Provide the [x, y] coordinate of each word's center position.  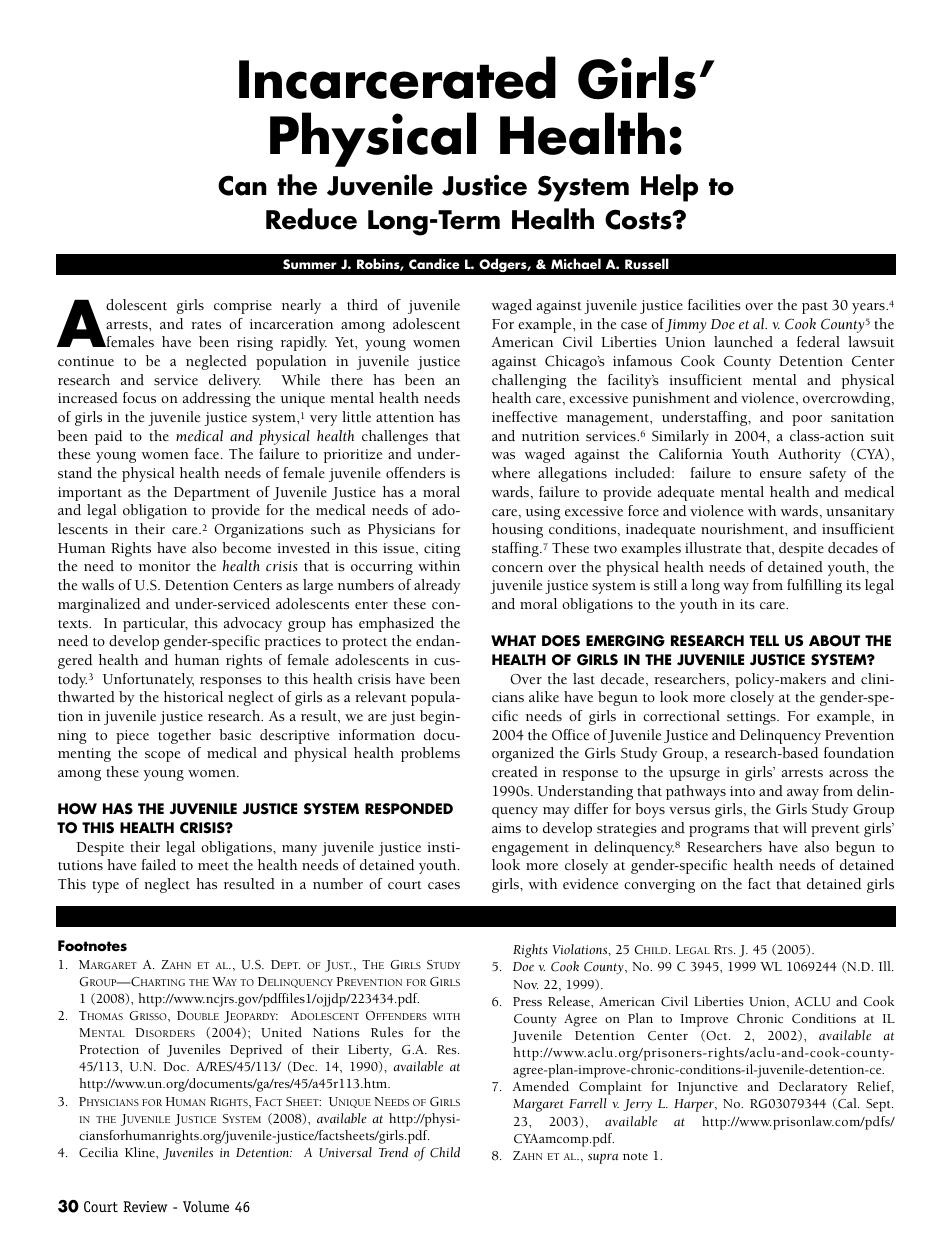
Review [145, 1206]
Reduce [311, 219]
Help [669, 188]
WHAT [513, 640]
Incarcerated [397, 77]
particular [155, 624]
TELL [764, 640]
